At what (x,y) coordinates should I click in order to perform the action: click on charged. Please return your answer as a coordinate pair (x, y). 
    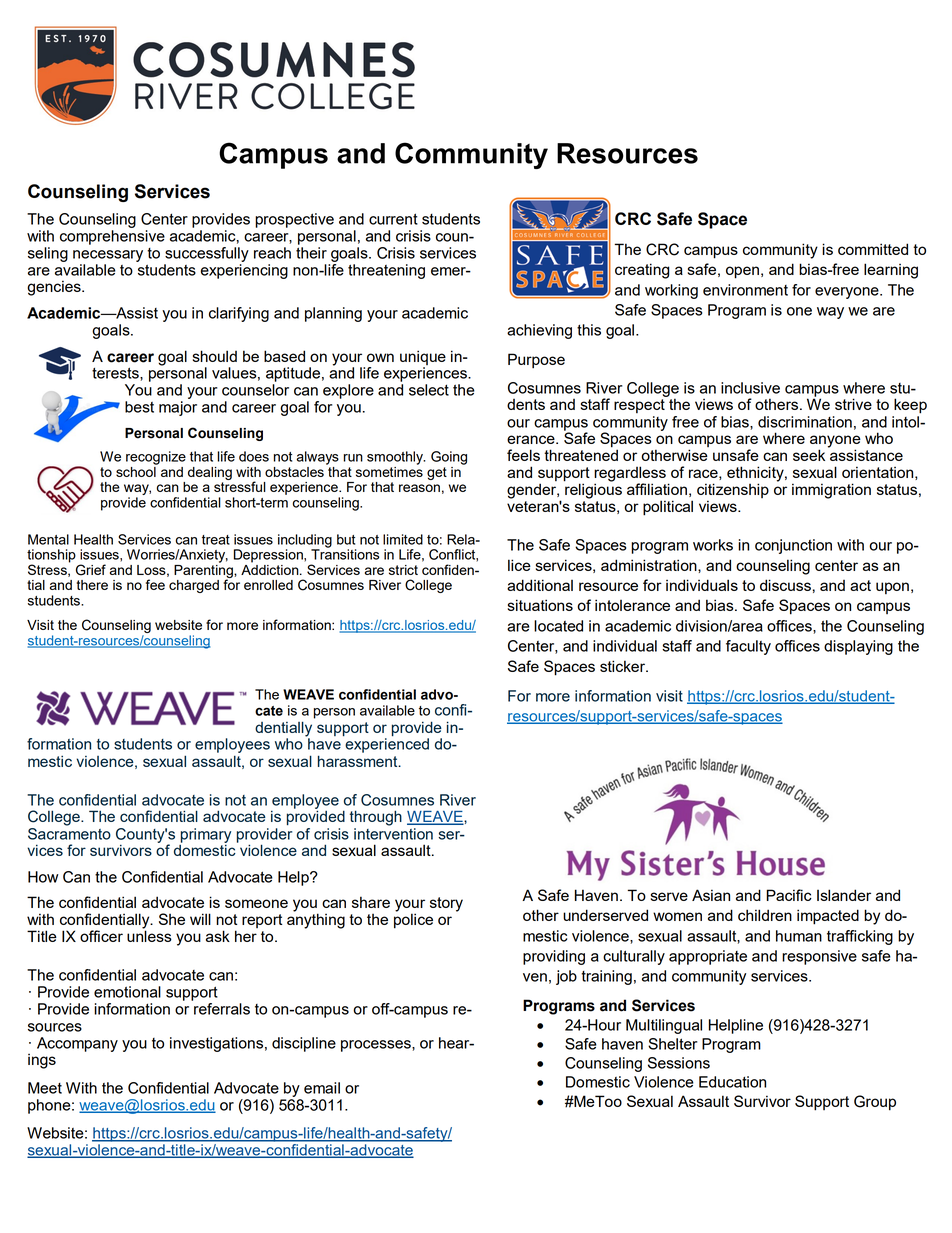
    Looking at the image, I should click on (194, 586).
